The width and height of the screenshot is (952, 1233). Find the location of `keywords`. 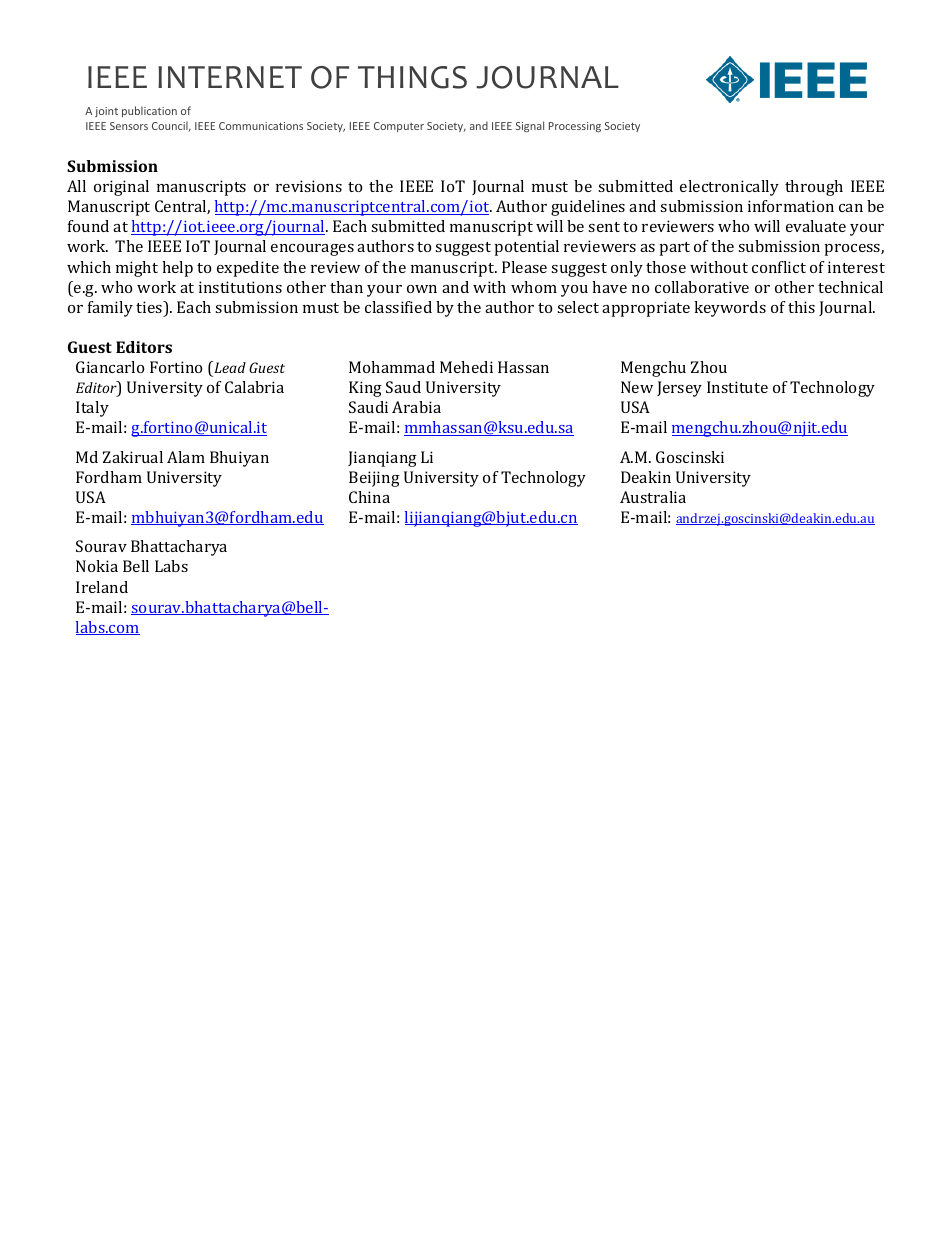

keywords is located at coordinates (730, 309).
